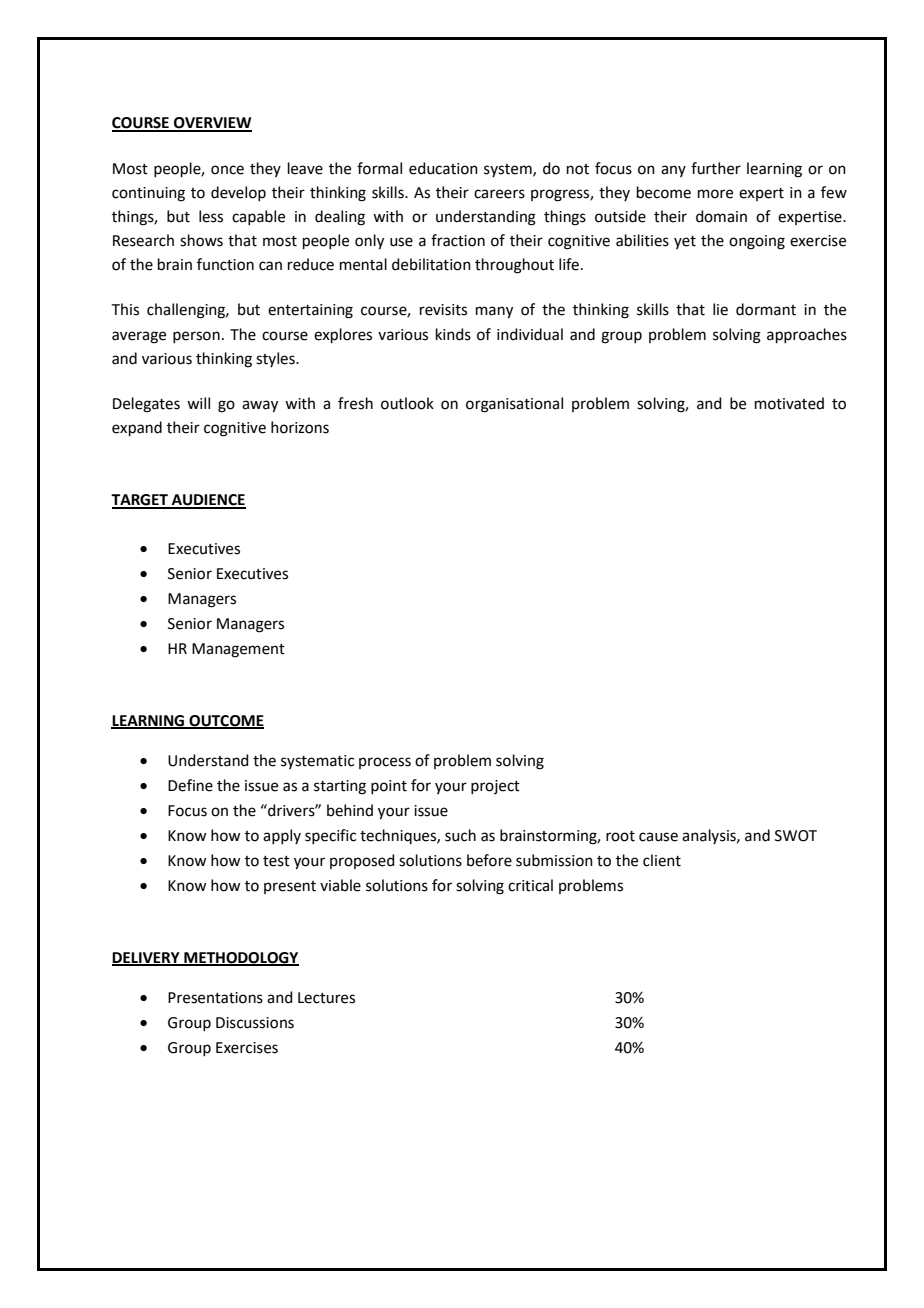  Describe the element at coordinates (255, 1023) in the screenshot. I see `Discussions` at that location.
